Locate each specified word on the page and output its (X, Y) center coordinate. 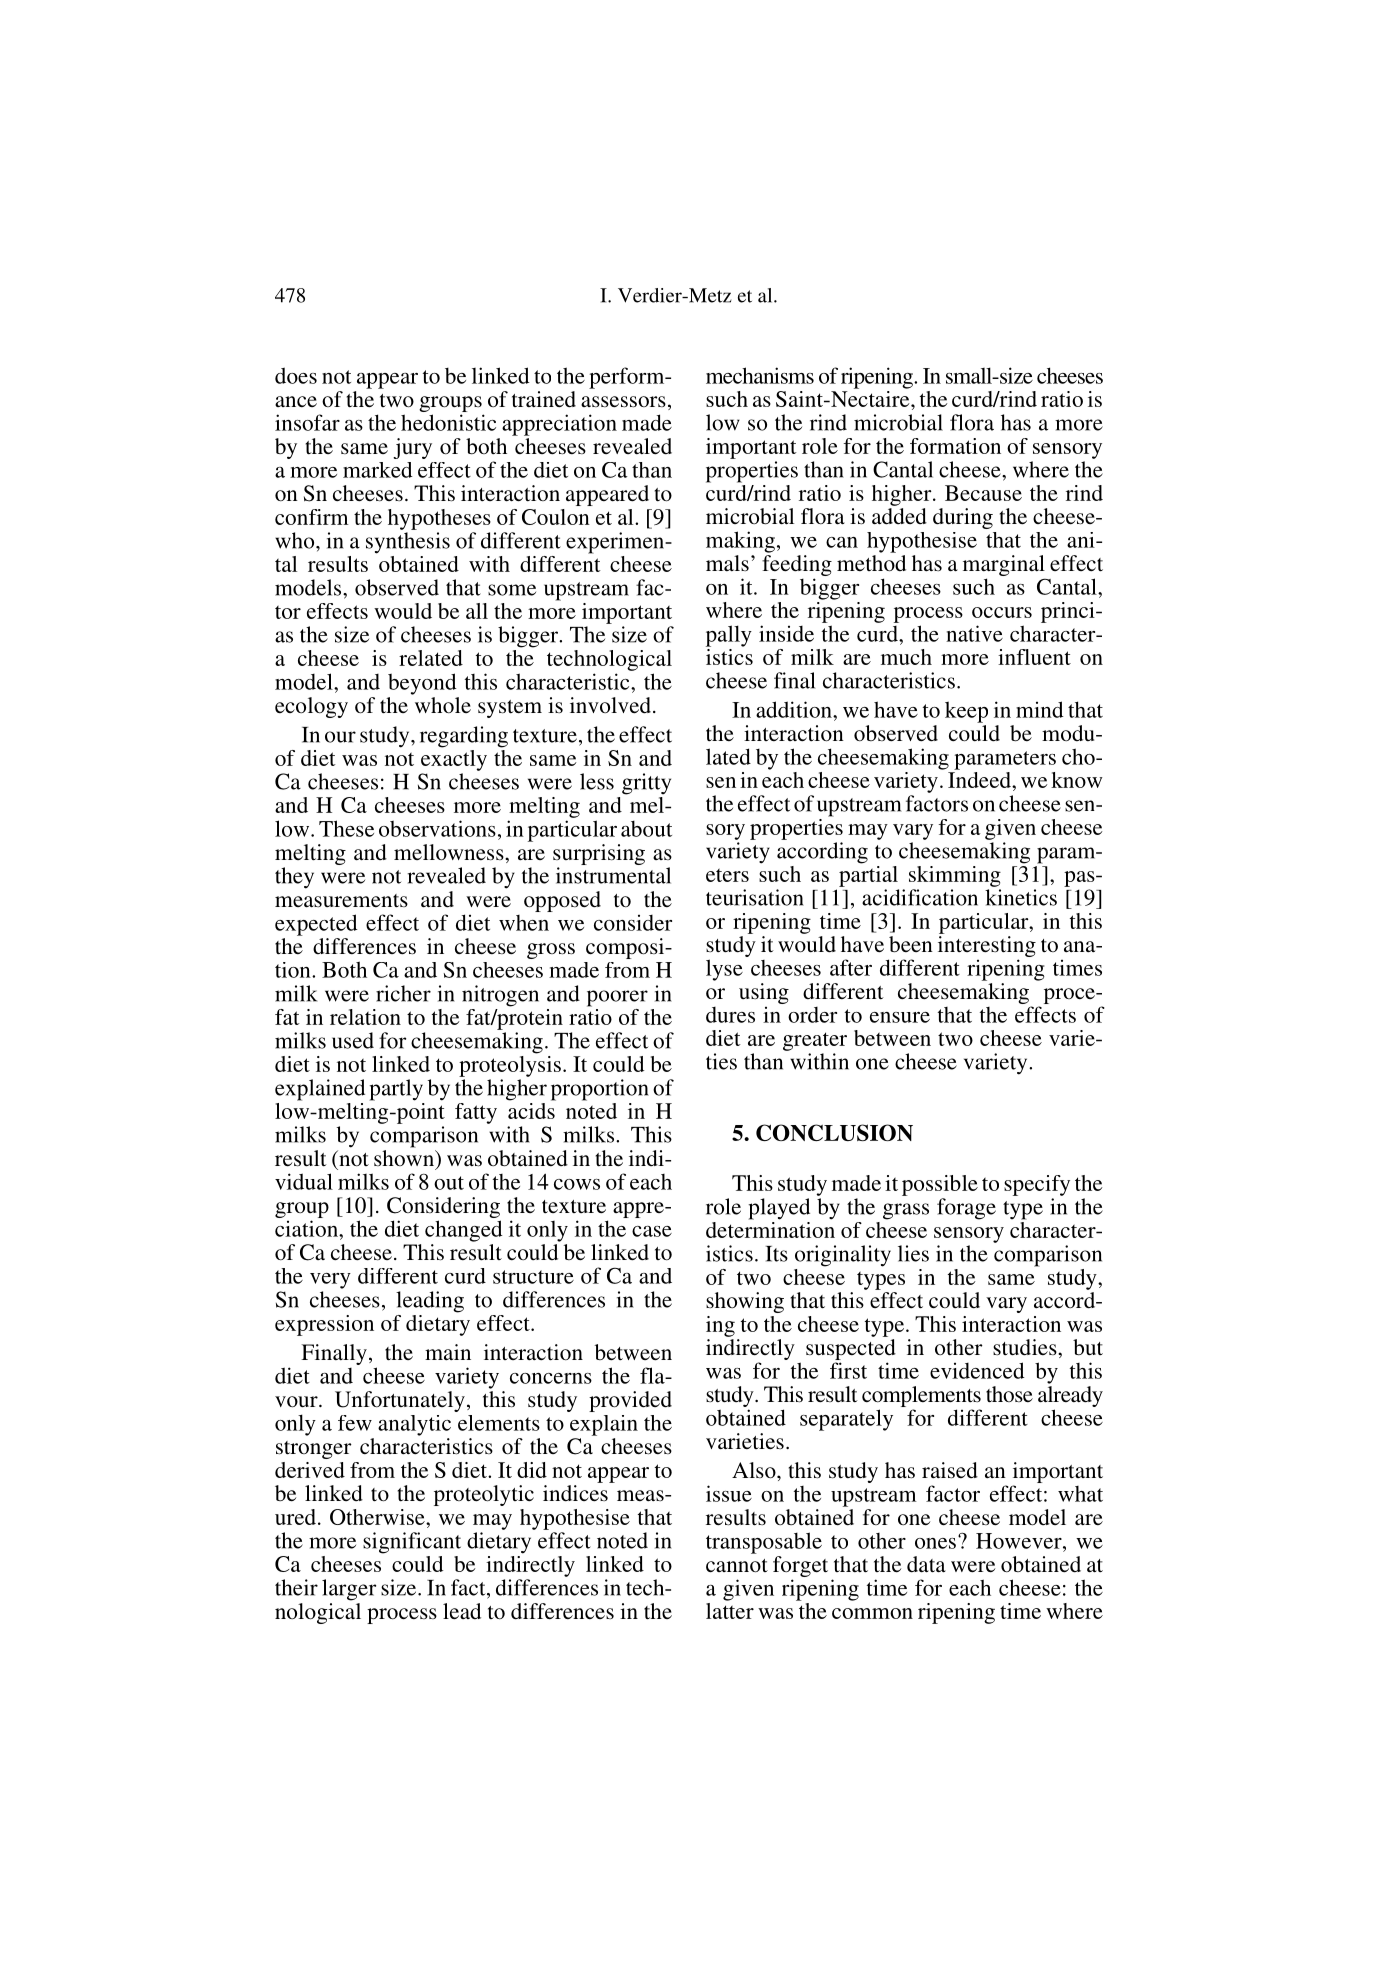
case (652, 1231)
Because (983, 493)
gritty (646, 784)
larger (349, 1590)
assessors (623, 402)
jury (412, 448)
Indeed (980, 778)
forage (966, 1209)
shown (405, 1158)
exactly (454, 759)
